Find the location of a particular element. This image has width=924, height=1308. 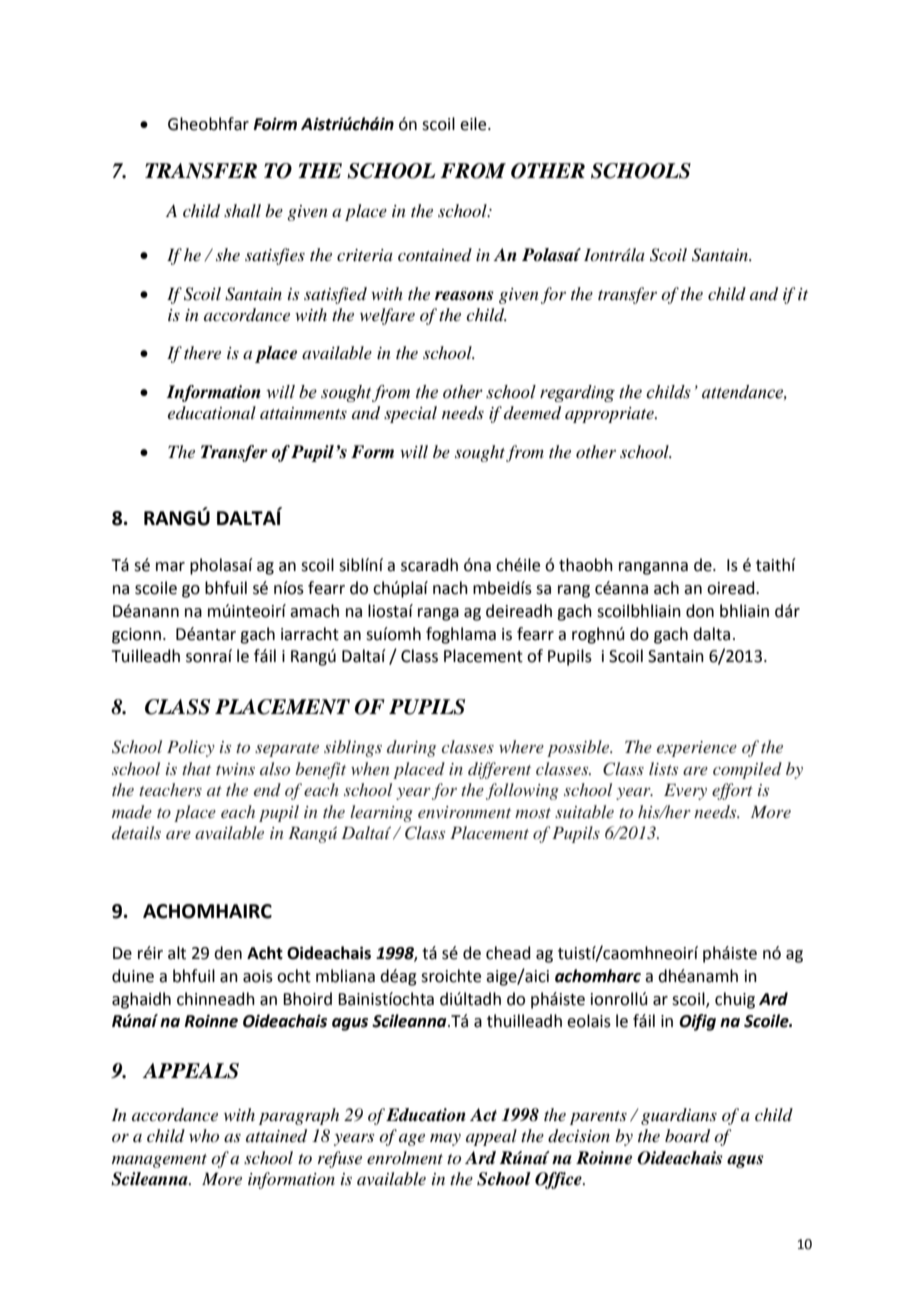

don is located at coordinates (700, 611).
